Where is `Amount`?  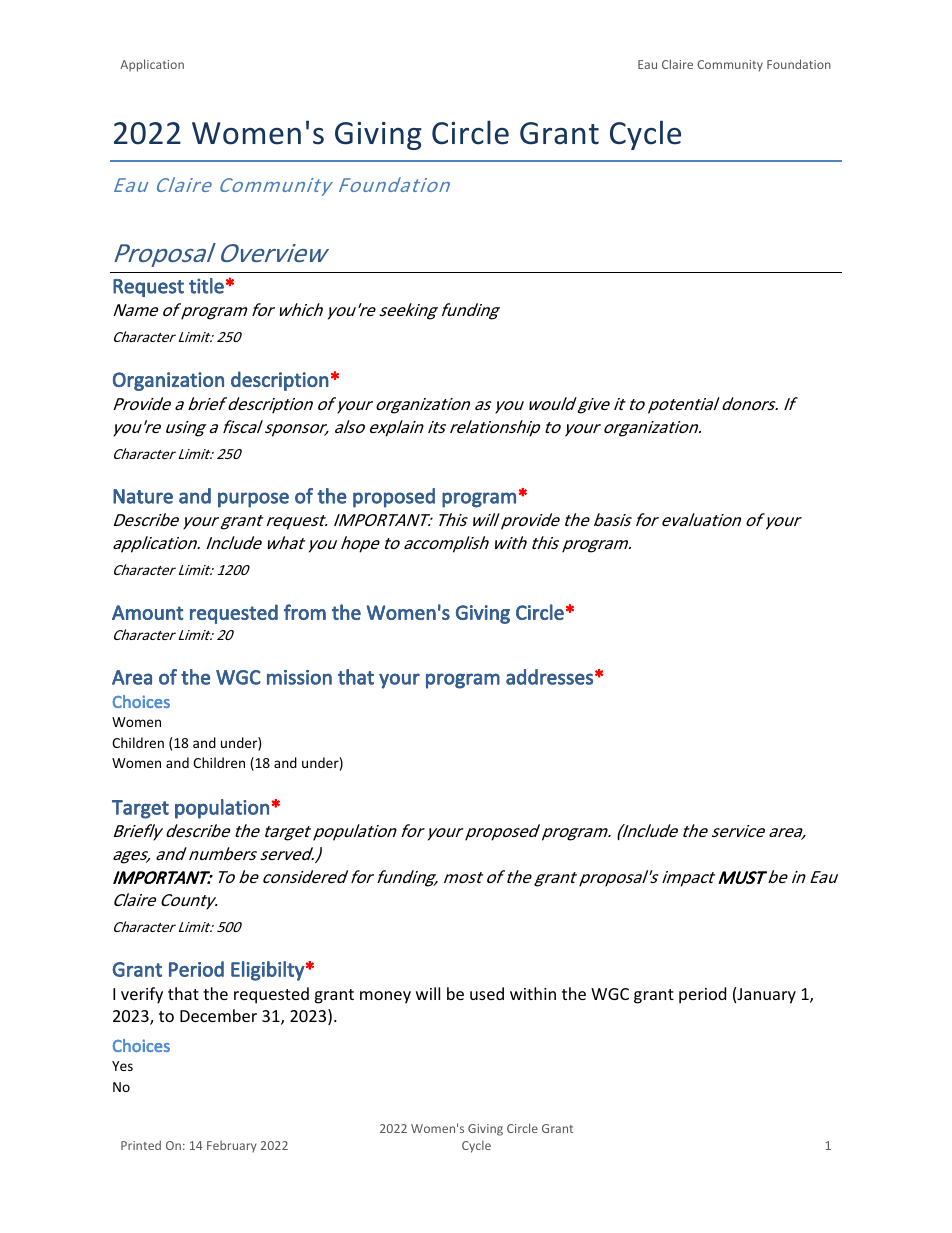 Amount is located at coordinates (147, 612).
